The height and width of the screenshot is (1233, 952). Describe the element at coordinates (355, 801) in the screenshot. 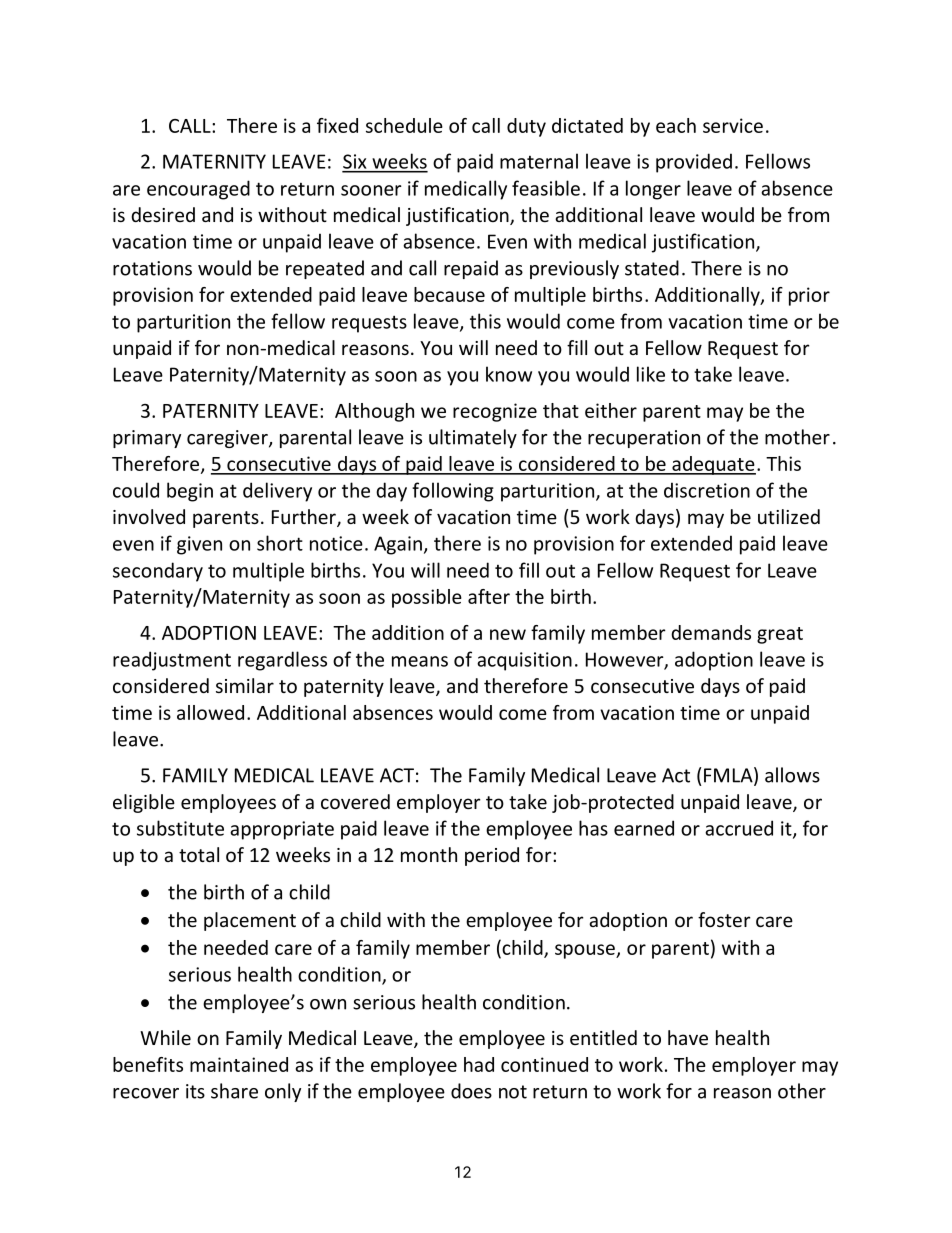

I see `covered` at that location.
